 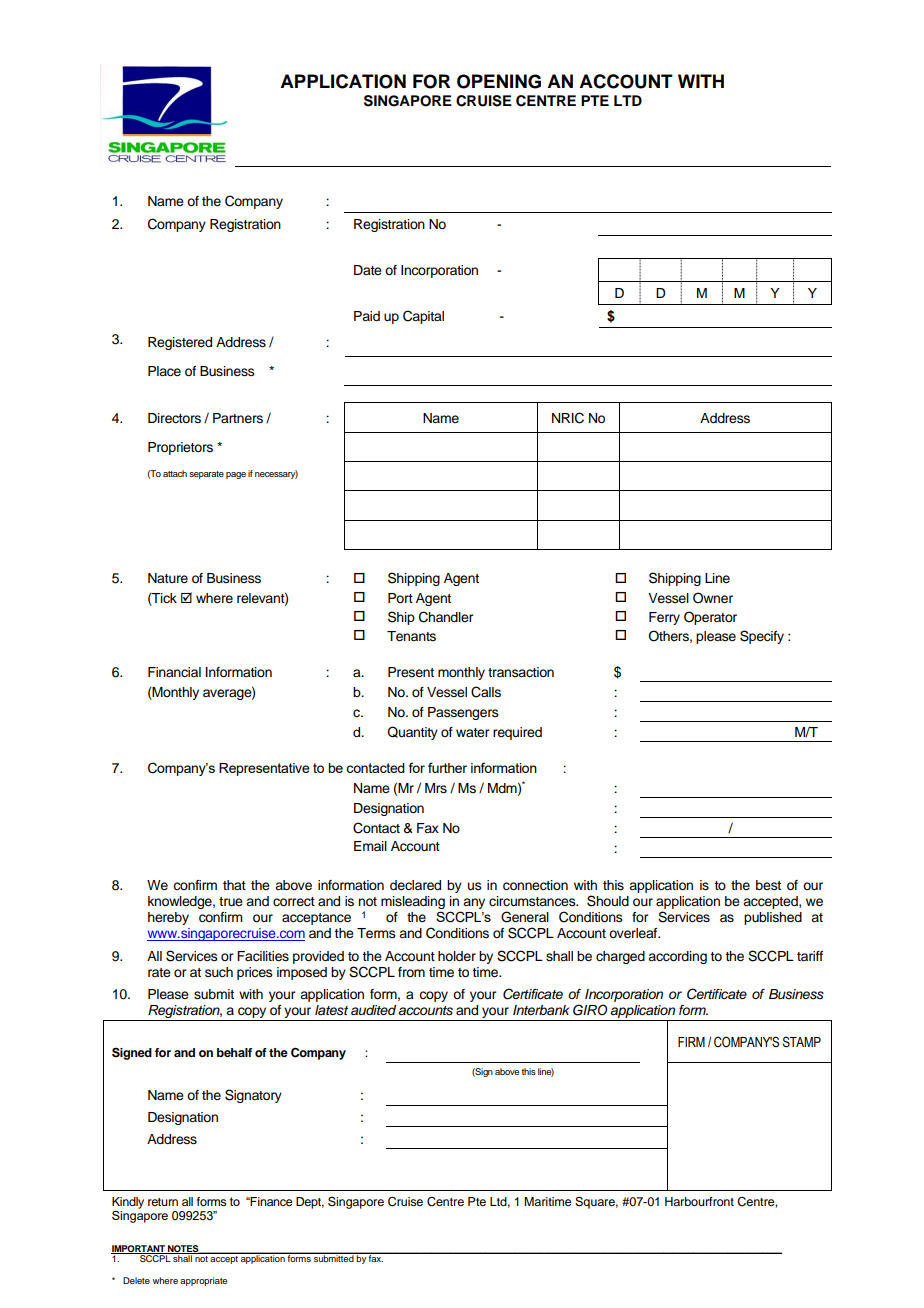 I want to click on Dept, so click(x=310, y=1203).
